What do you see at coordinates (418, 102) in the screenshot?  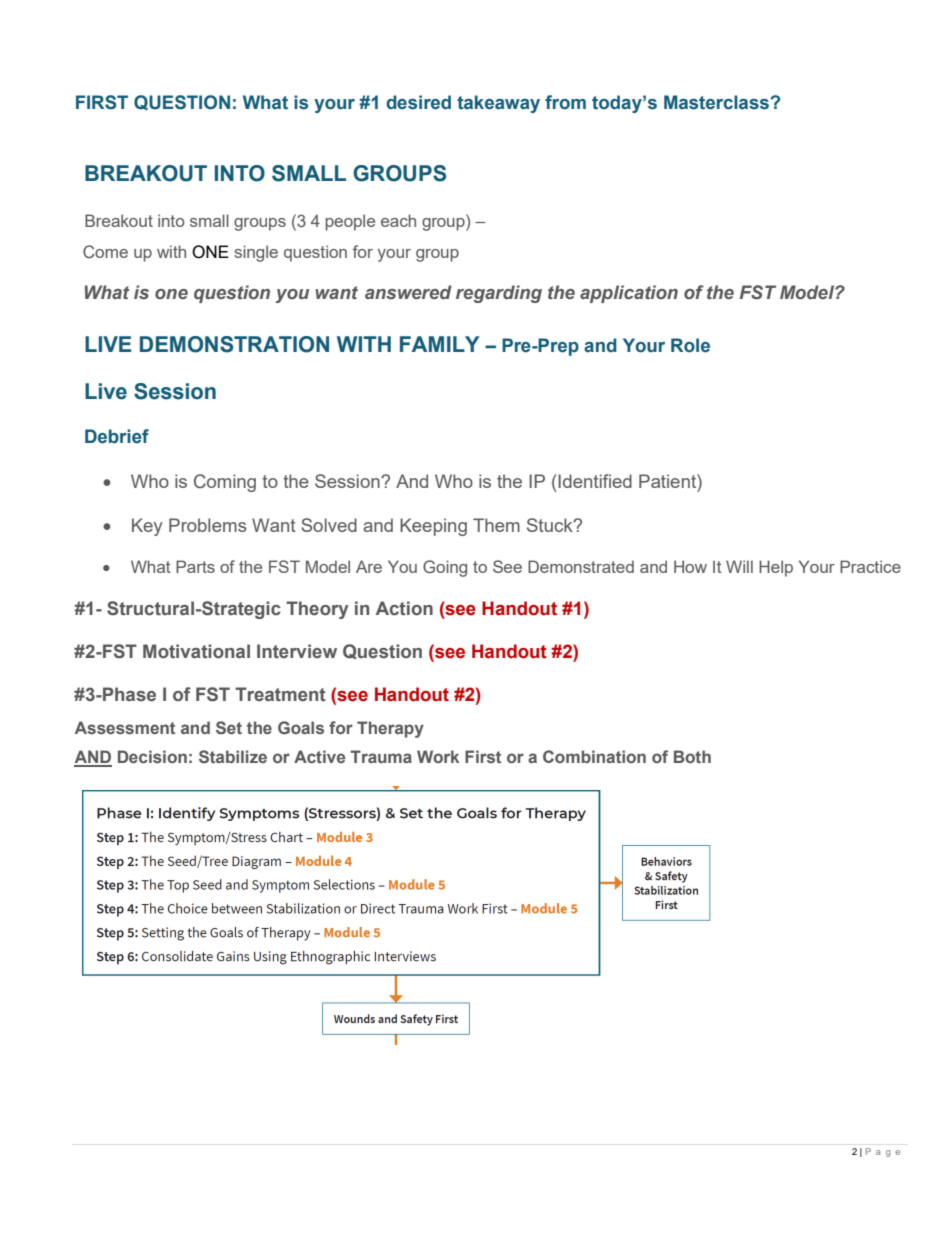 I see `desired` at bounding box center [418, 102].
